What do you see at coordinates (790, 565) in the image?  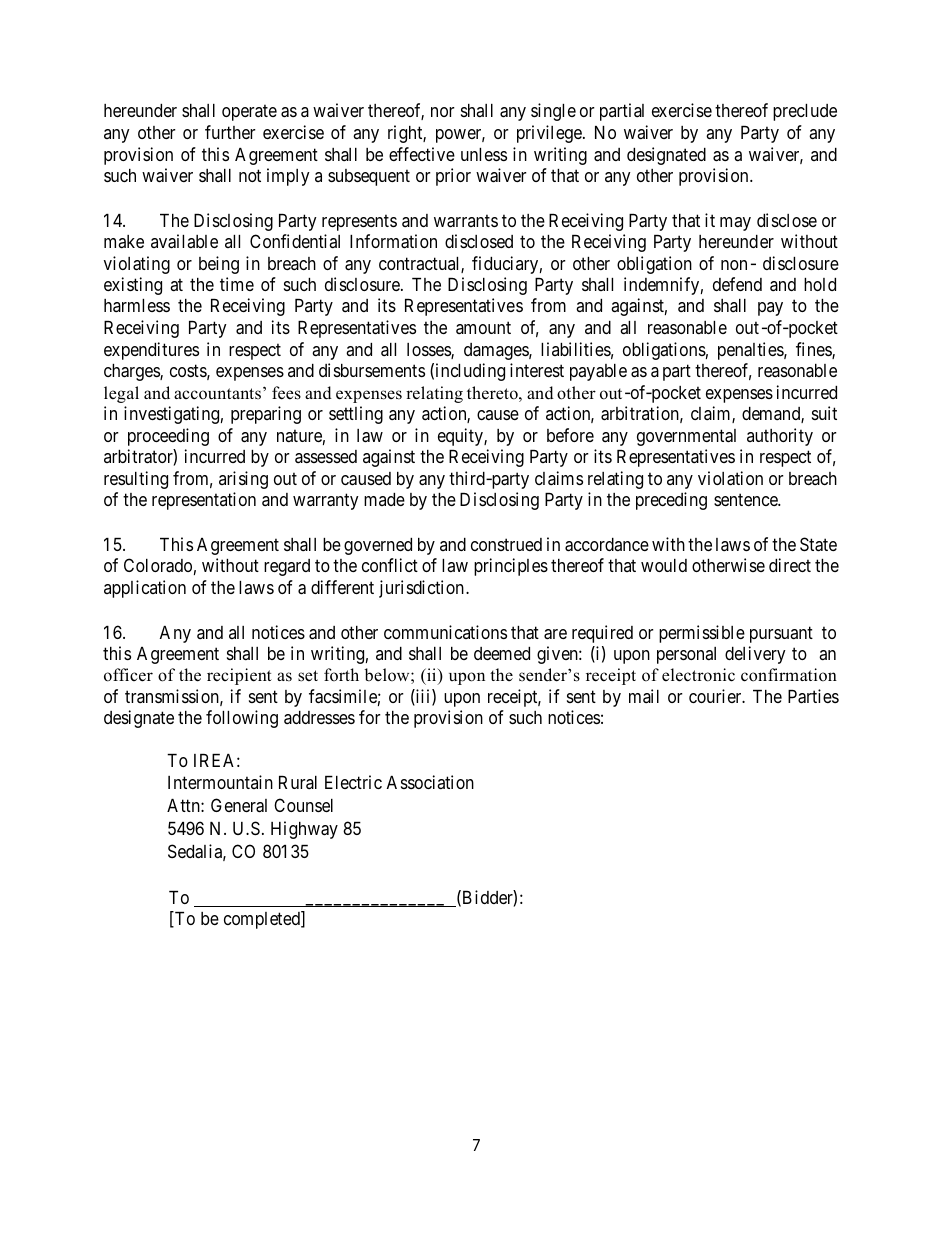 I see `direct` at bounding box center [790, 565].
